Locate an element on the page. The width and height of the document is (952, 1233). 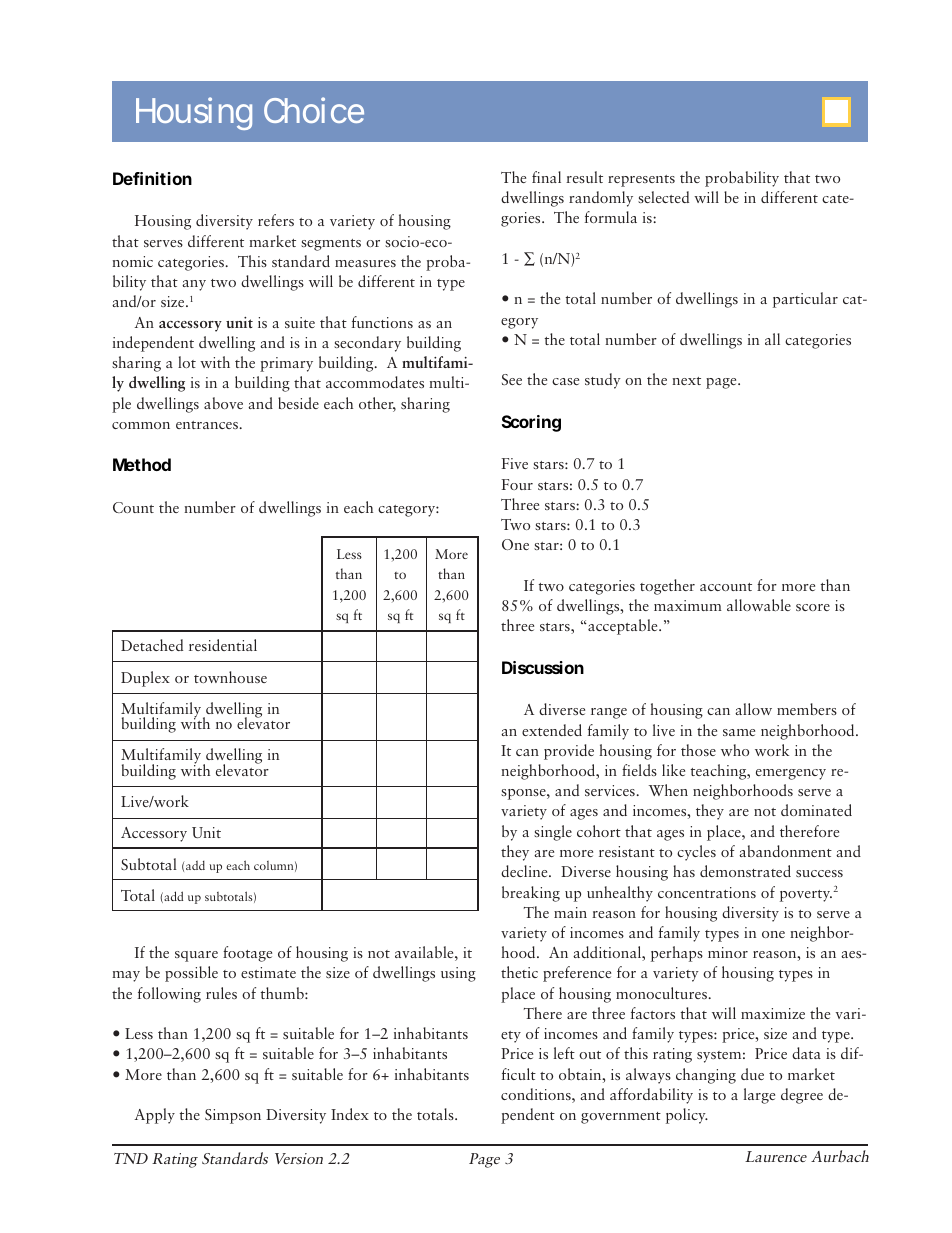
left is located at coordinates (564, 1053).
